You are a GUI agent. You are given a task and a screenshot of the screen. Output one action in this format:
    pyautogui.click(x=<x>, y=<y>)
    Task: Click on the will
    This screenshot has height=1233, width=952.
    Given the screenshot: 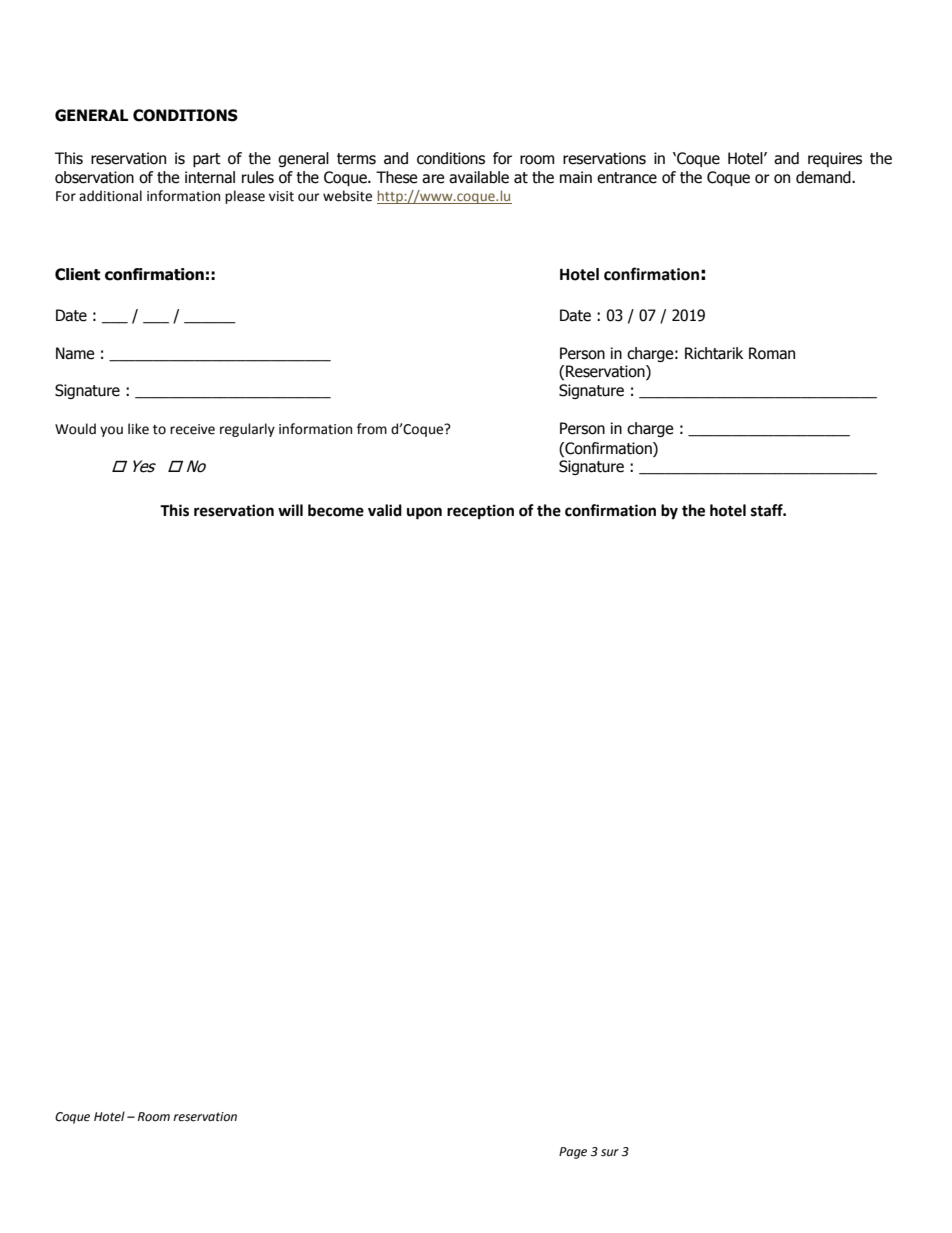 What is the action you would take?
    pyautogui.click(x=290, y=510)
